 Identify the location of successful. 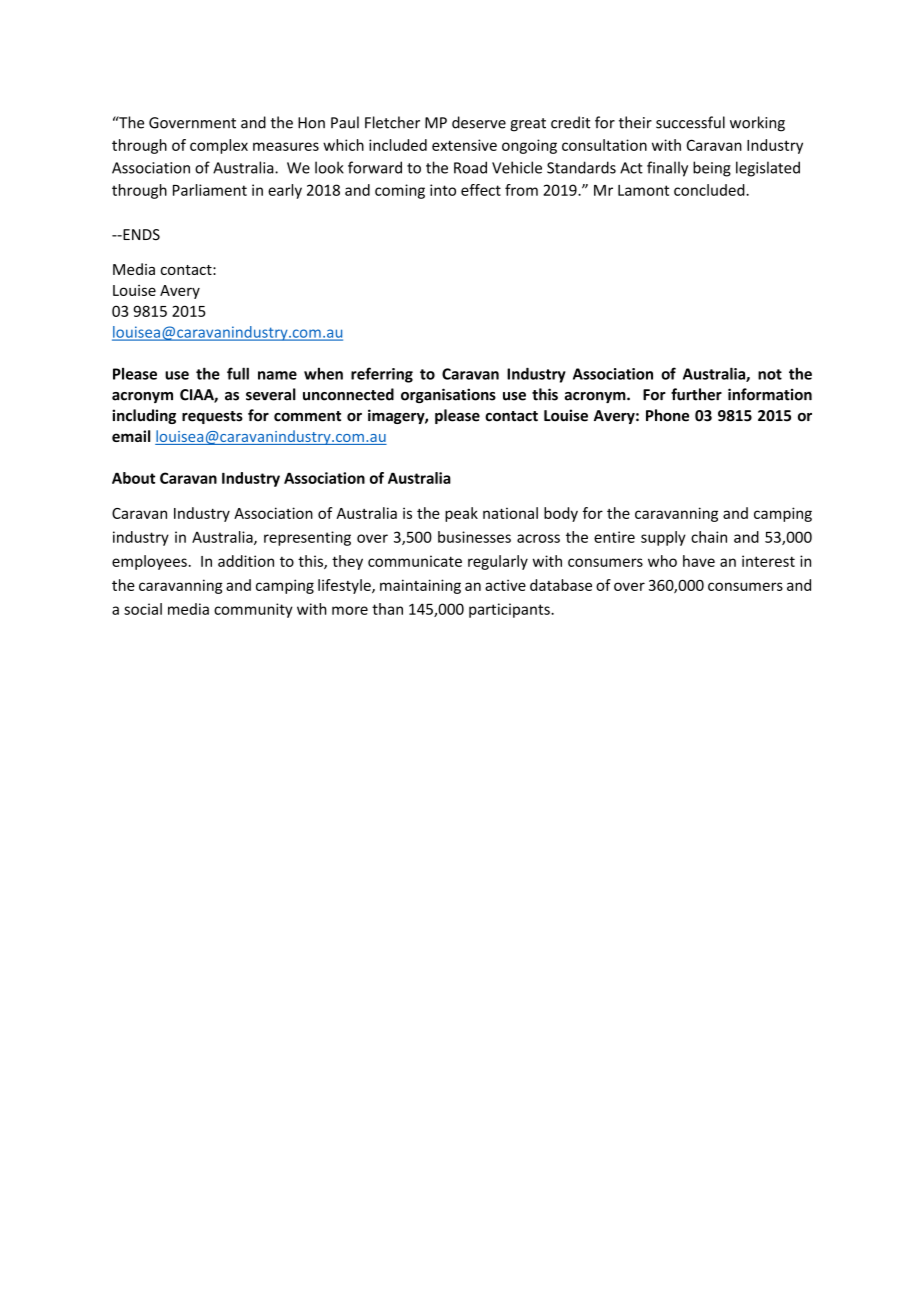
(690, 122).
